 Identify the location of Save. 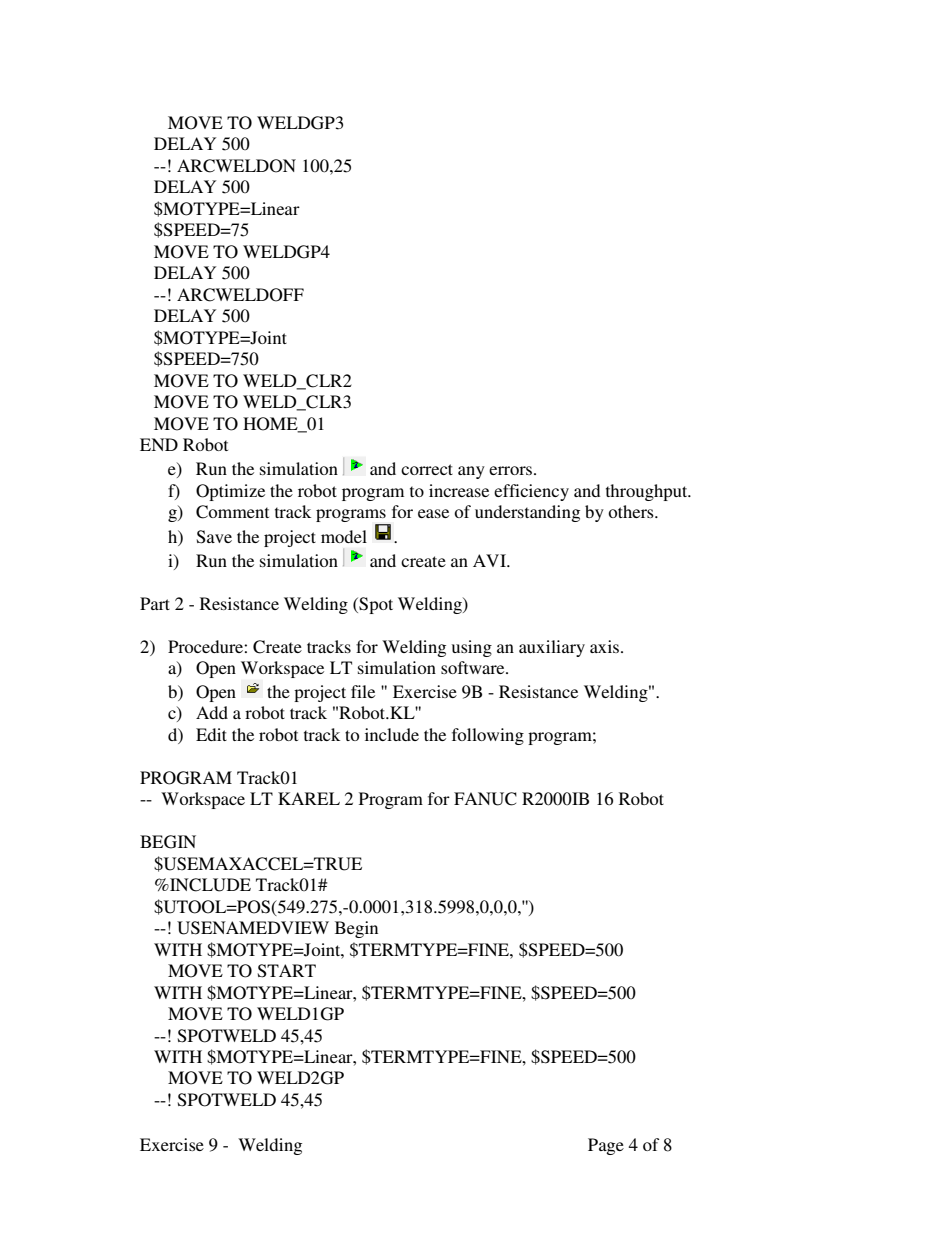
(214, 537).
